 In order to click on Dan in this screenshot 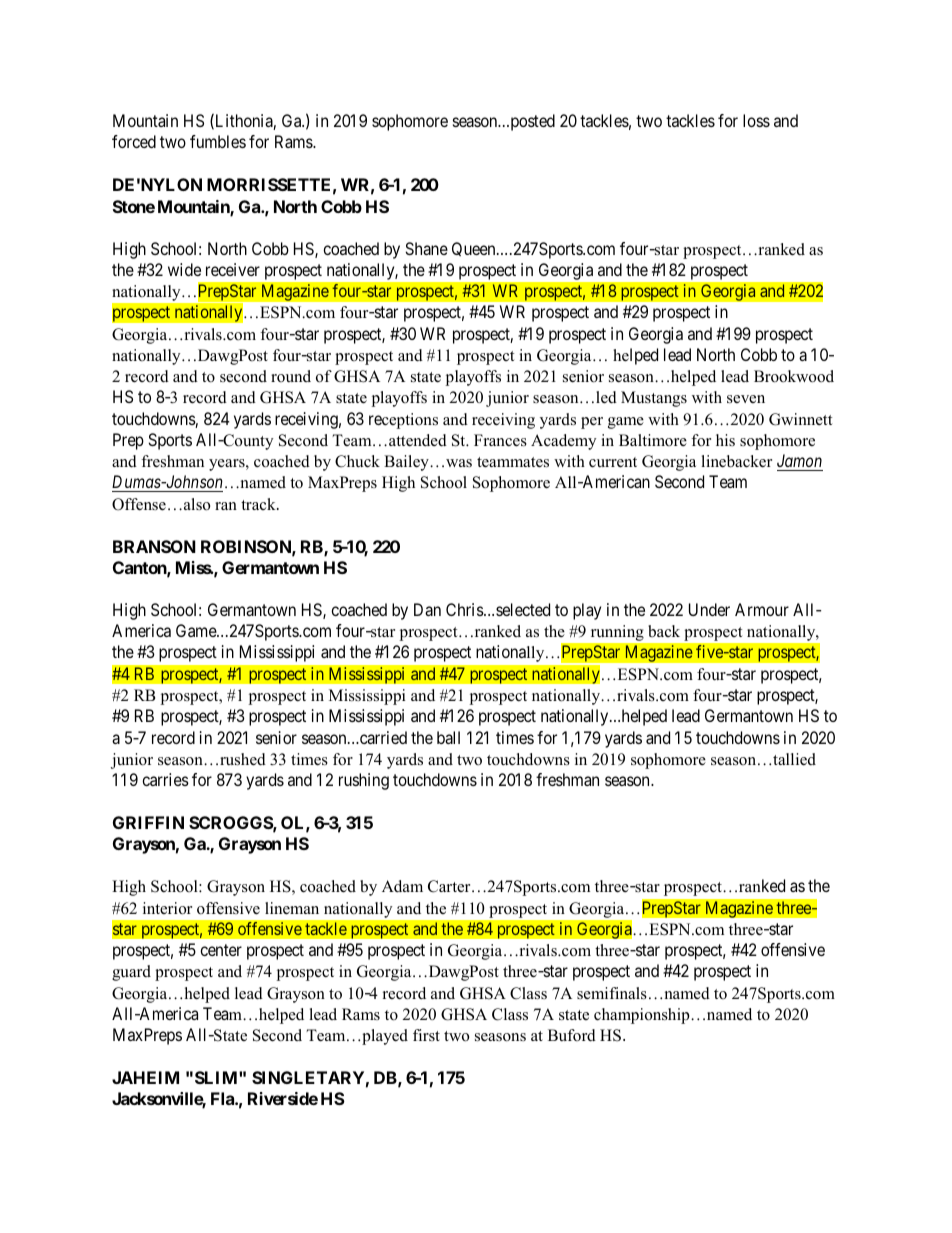, I will do `click(427, 609)`.
